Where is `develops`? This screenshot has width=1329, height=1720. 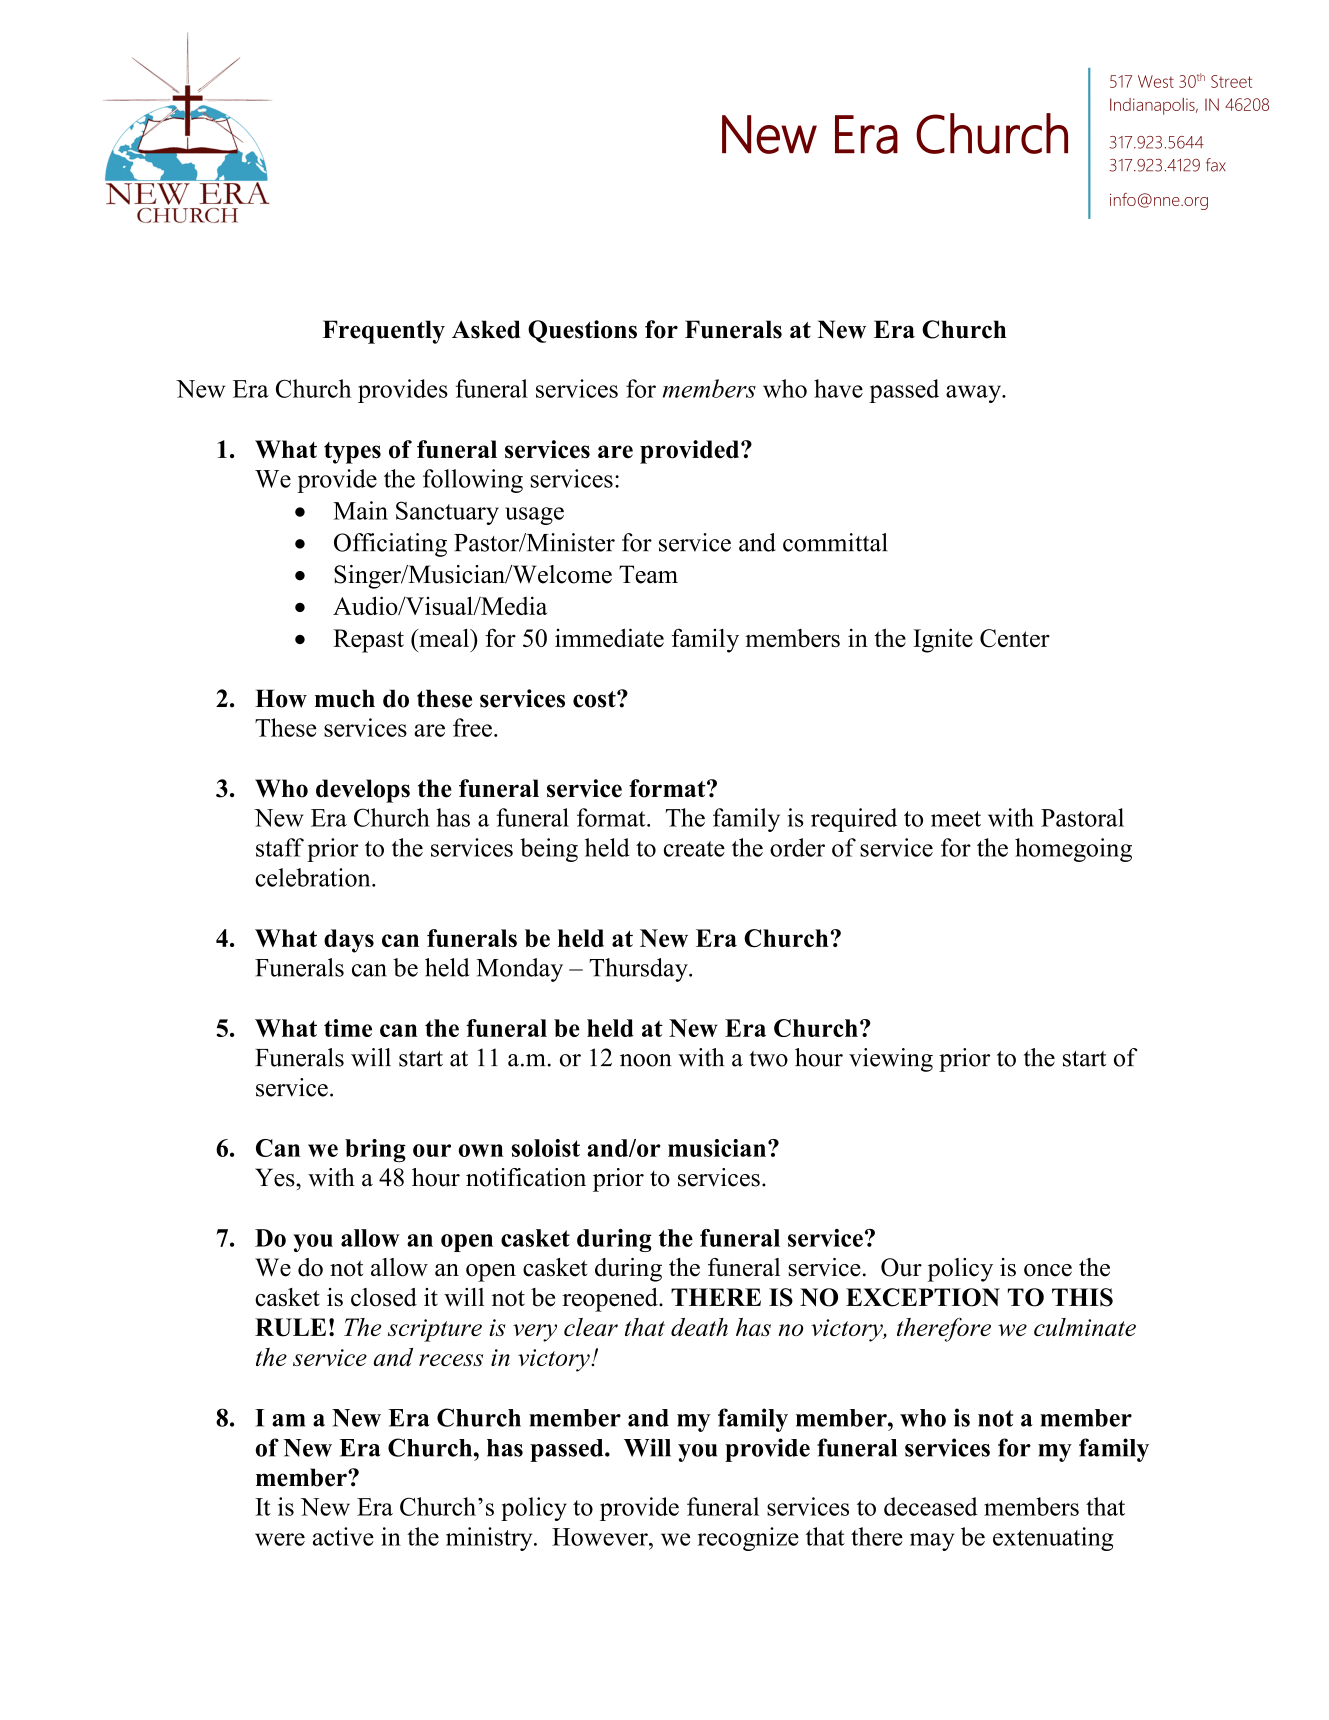
develops is located at coordinates (363, 791).
